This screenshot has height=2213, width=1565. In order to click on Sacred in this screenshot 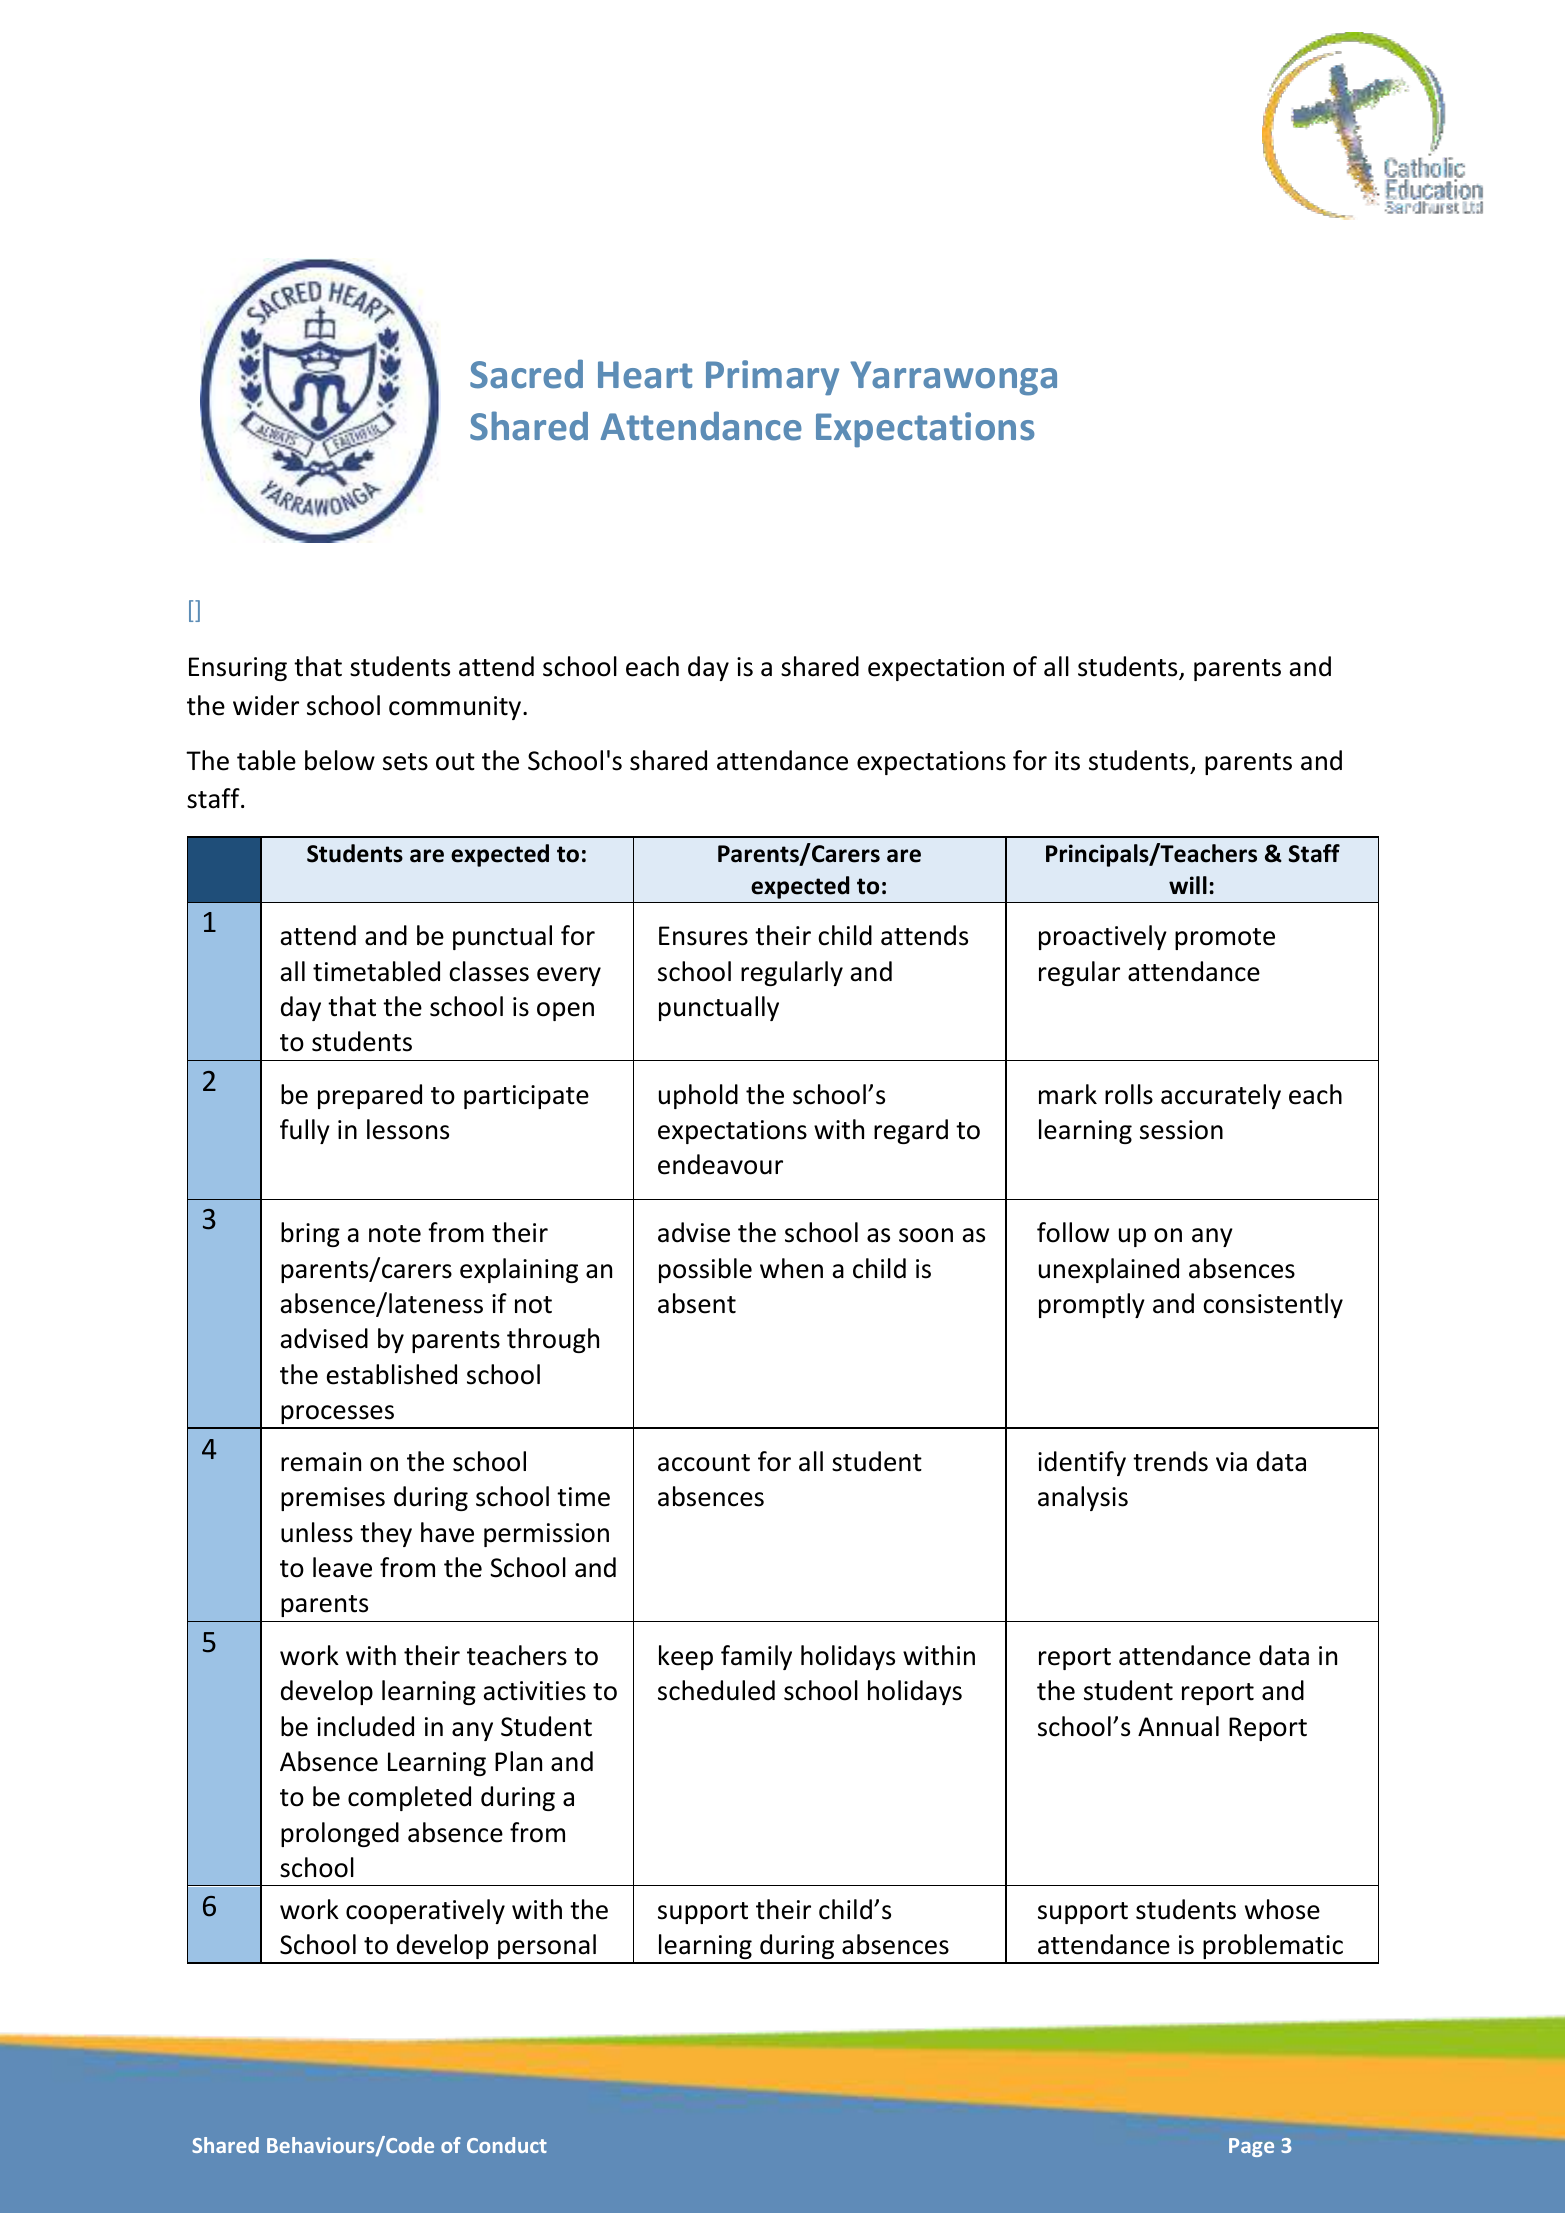, I will do `click(526, 374)`.
